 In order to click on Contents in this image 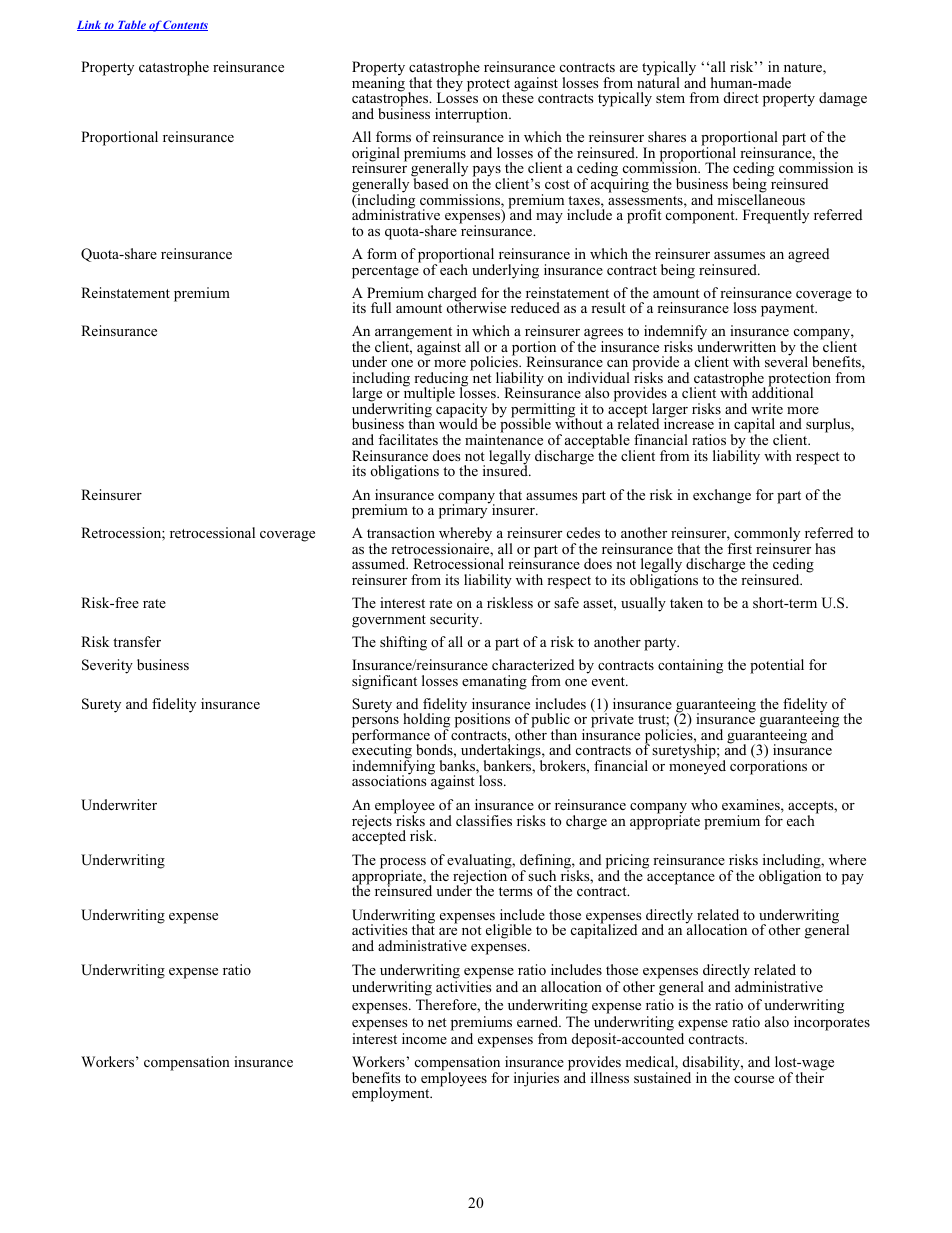, I will do `click(185, 25)`.
